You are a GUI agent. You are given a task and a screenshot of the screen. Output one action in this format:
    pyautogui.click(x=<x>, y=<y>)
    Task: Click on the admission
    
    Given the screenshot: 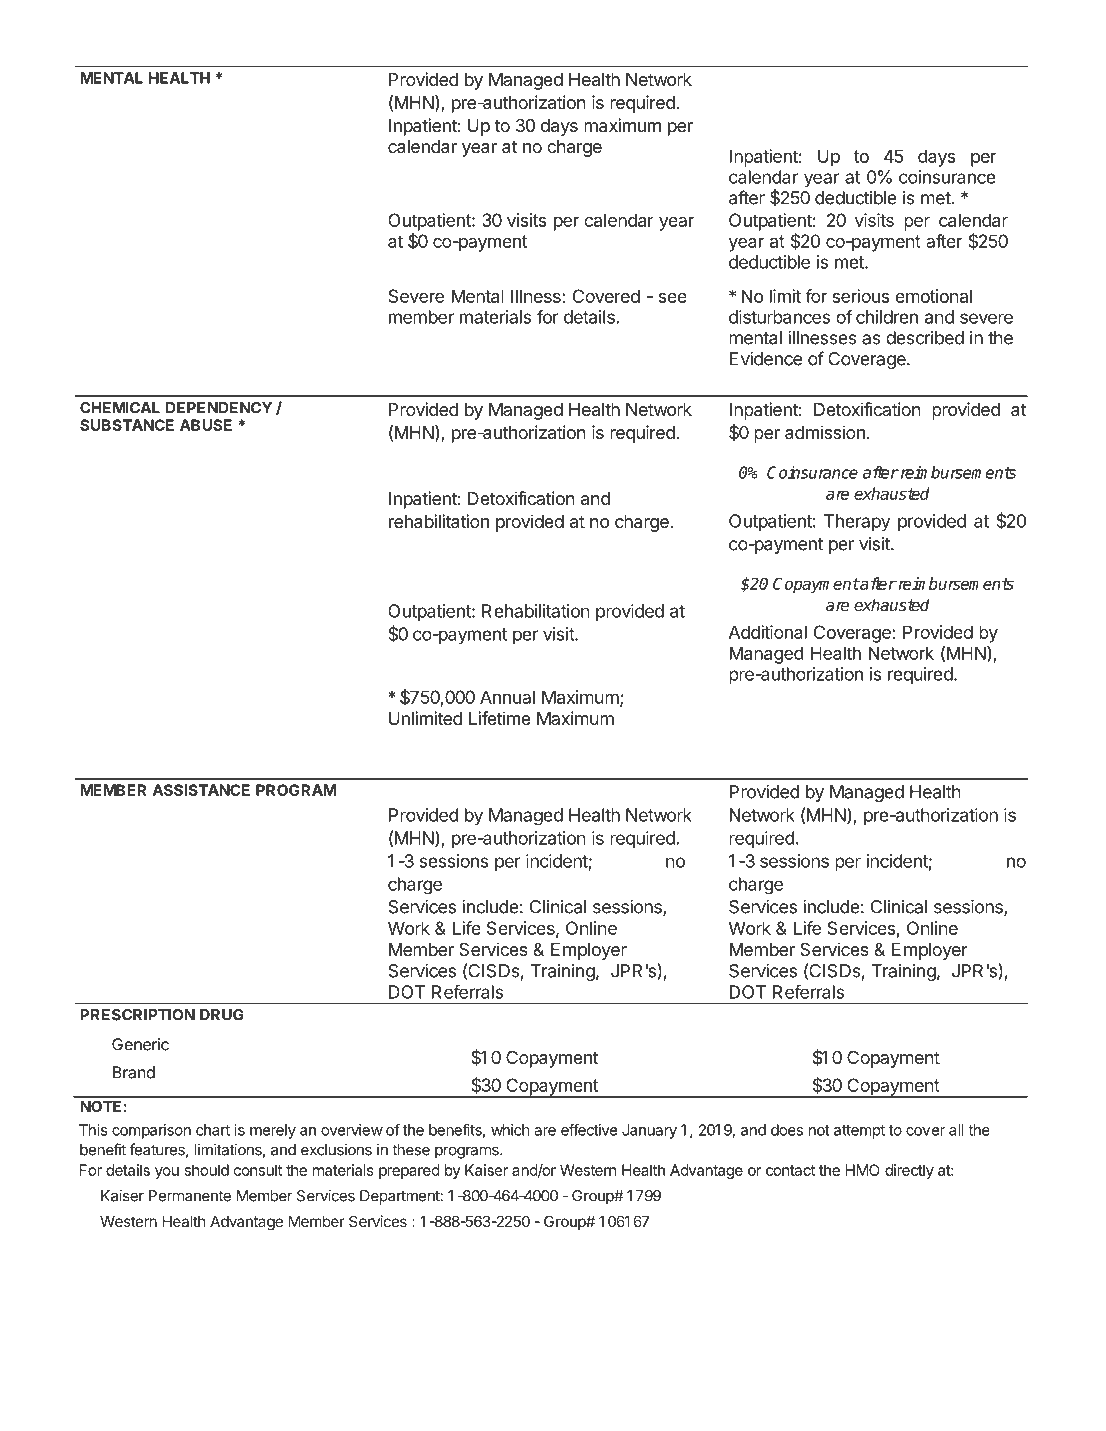 What is the action you would take?
    pyautogui.click(x=825, y=432)
